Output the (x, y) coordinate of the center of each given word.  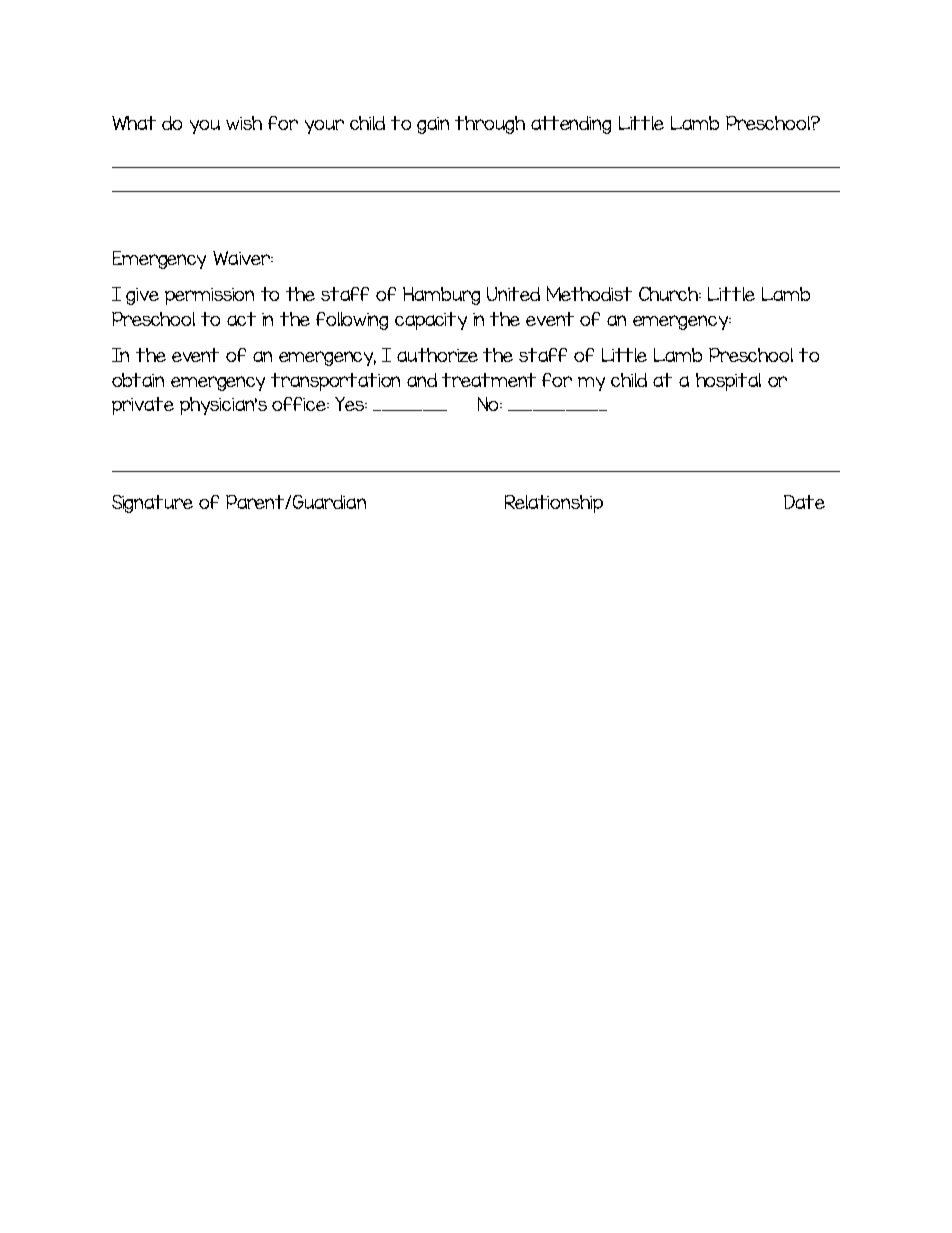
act (241, 319)
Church (670, 294)
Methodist (589, 293)
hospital (728, 382)
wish (244, 123)
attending (571, 125)
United (513, 294)
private (143, 406)
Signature (152, 504)
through (490, 125)
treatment (489, 380)
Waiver (243, 258)
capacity (431, 321)
